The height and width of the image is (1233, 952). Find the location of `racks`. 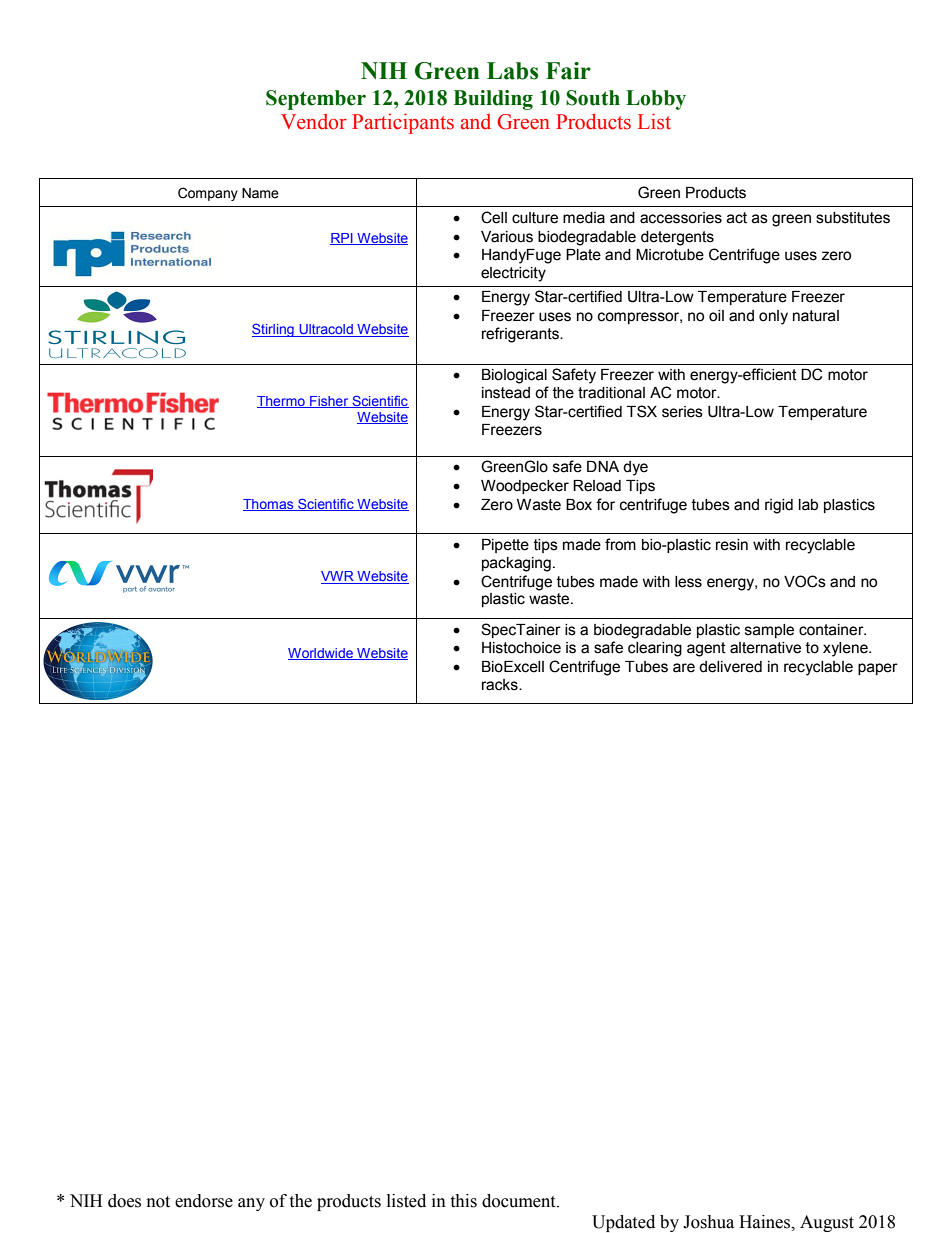

racks is located at coordinates (501, 685).
